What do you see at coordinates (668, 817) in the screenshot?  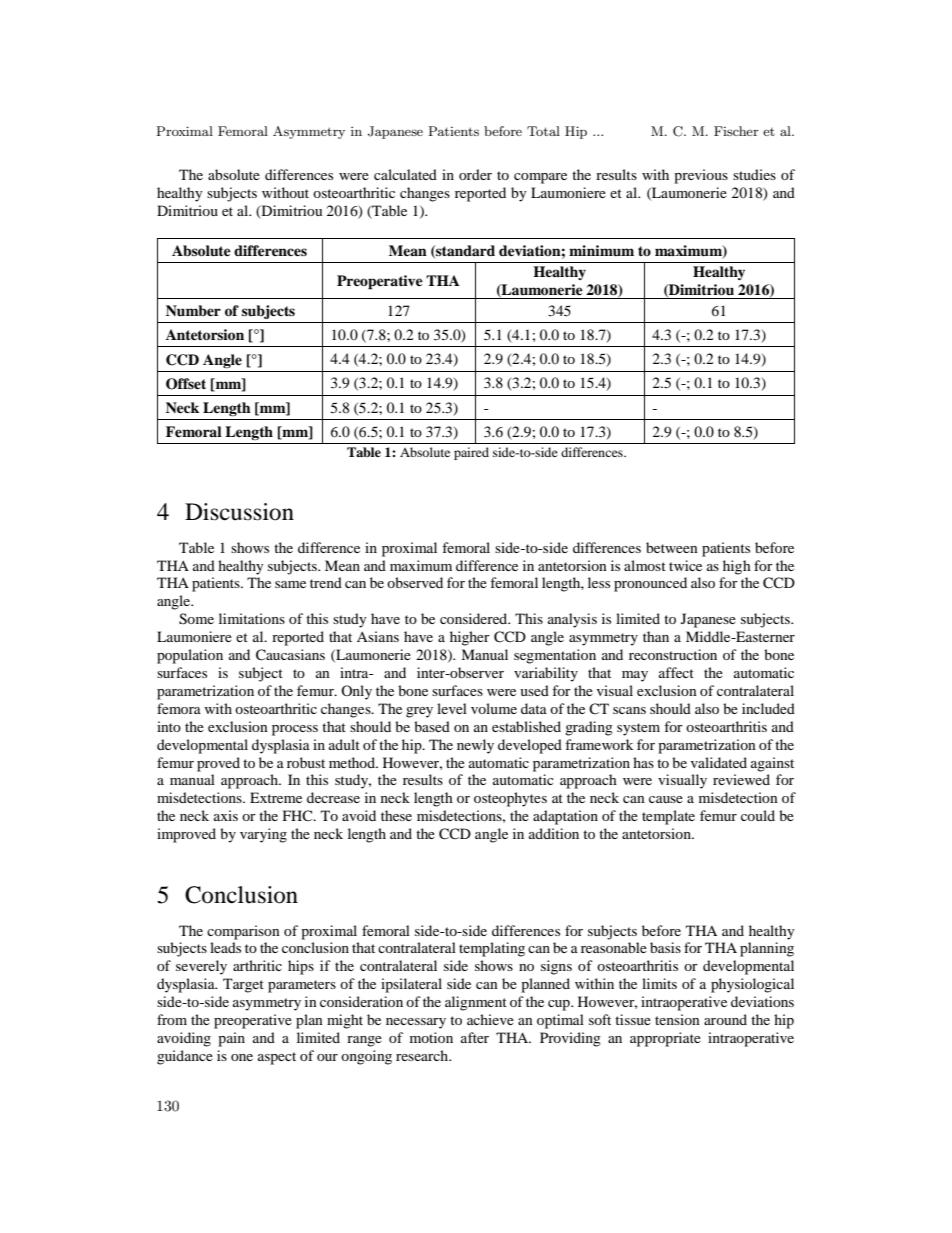 I see `template` at bounding box center [668, 817].
